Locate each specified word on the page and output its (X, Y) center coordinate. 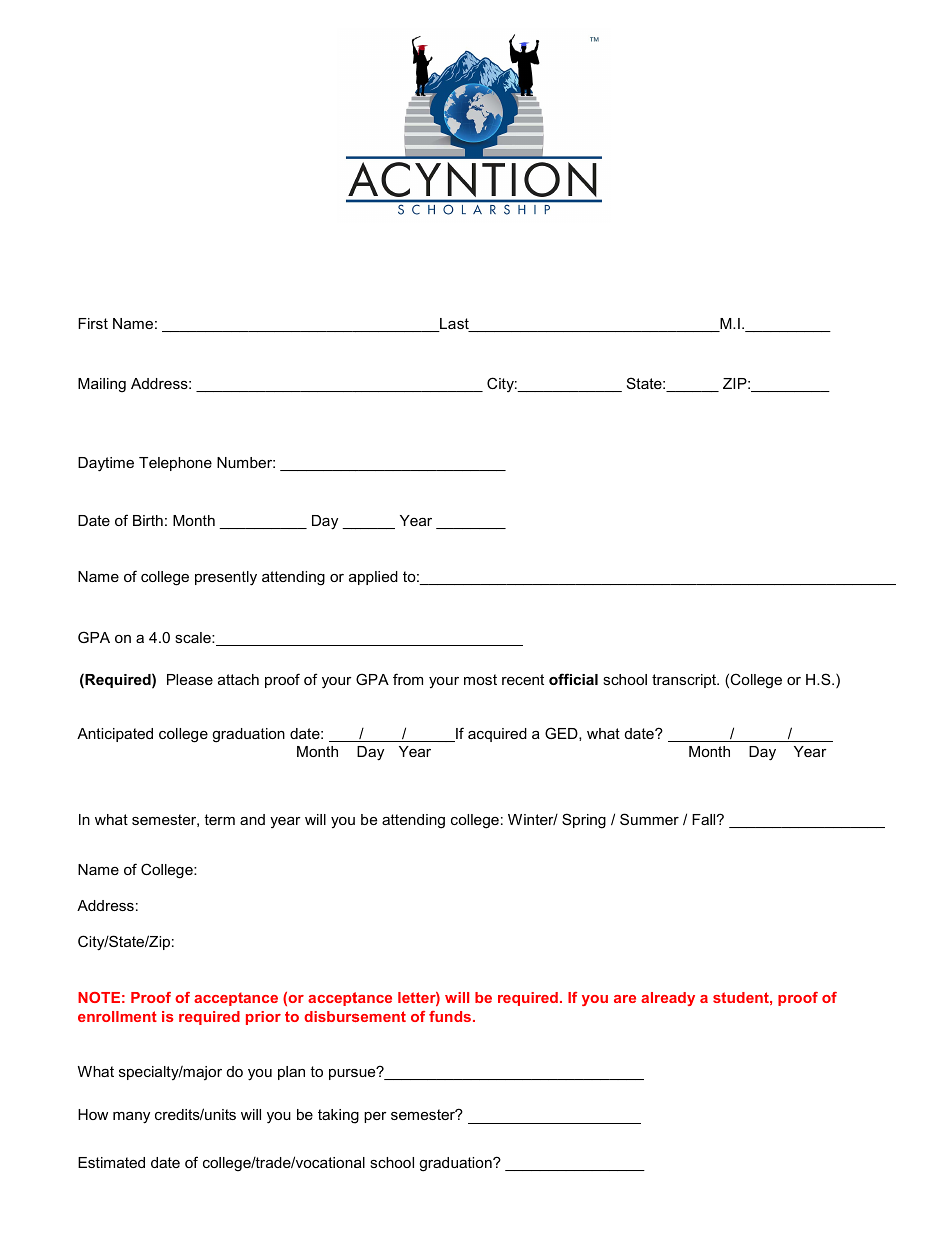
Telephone (175, 464)
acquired (497, 735)
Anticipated (115, 735)
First (93, 323)
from (408, 679)
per (375, 1117)
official (573, 679)
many (131, 1118)
